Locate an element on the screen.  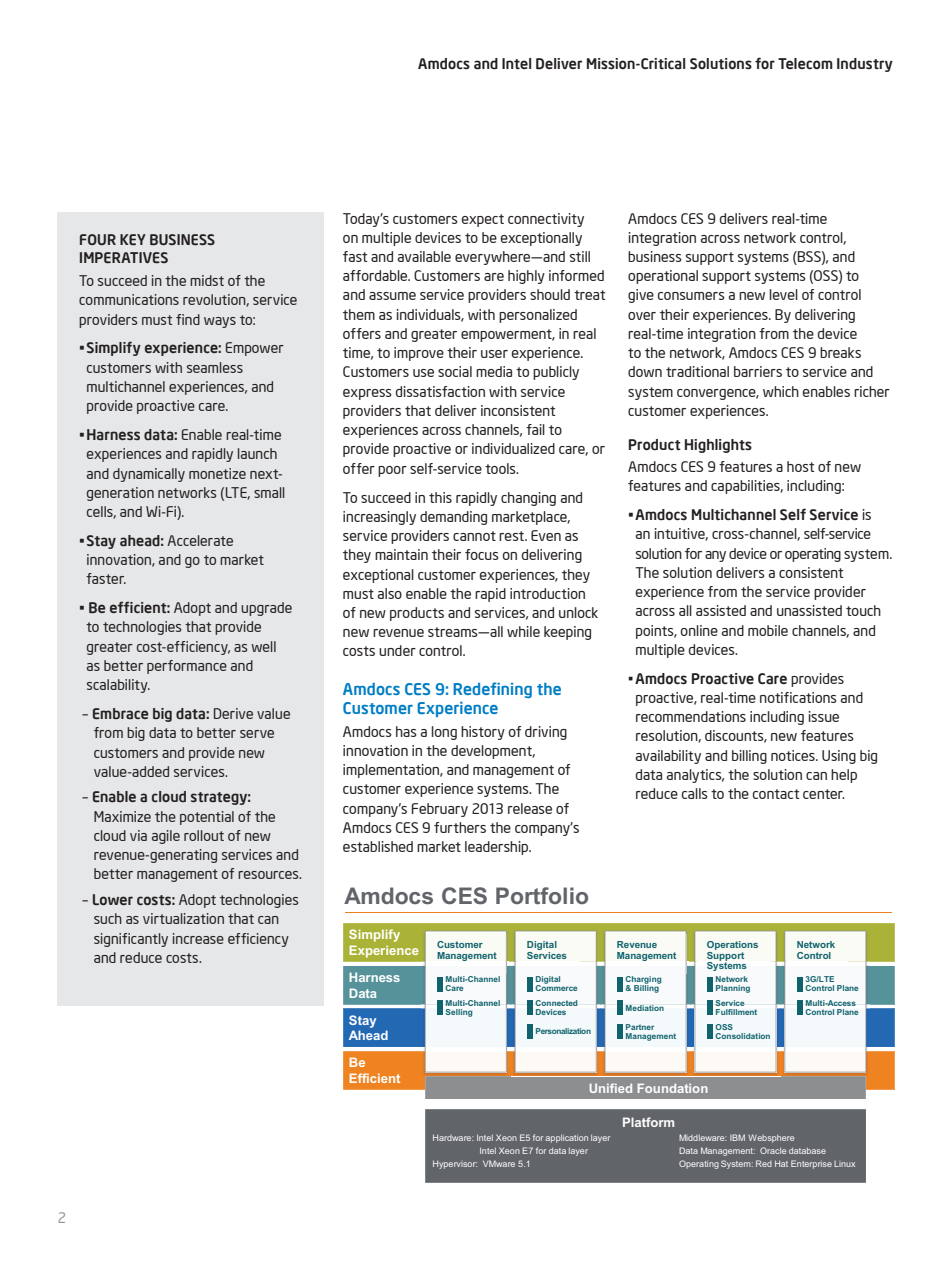
rollout is located at coordinates (204, 835).
